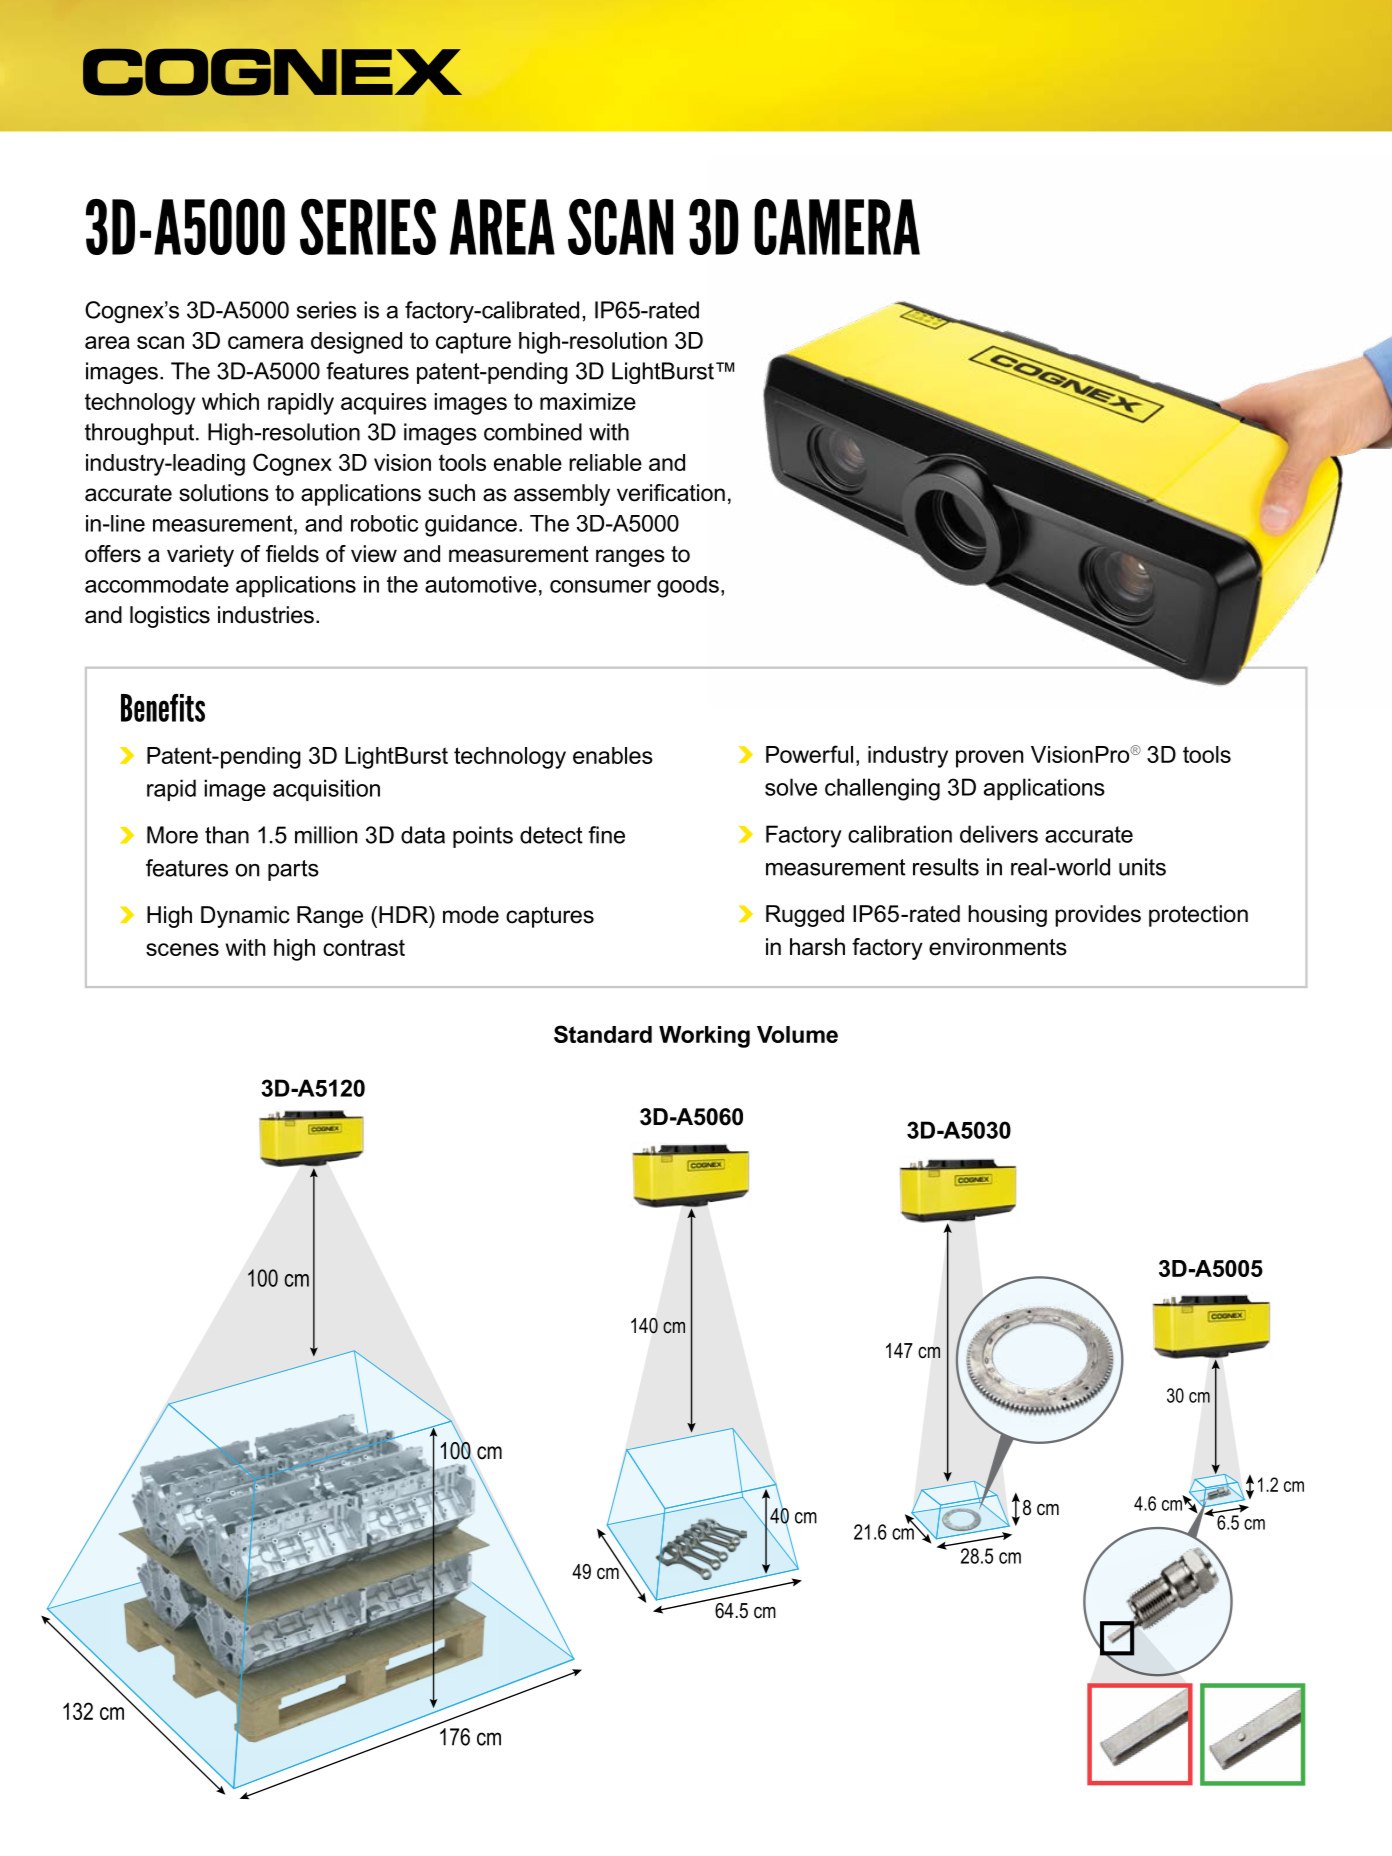 The width and height of the screenshot is (1392, 1856). What do you see at coordinates (998, 947) in the screenshot?
I see `environments` at bounding box center [998, 947].
